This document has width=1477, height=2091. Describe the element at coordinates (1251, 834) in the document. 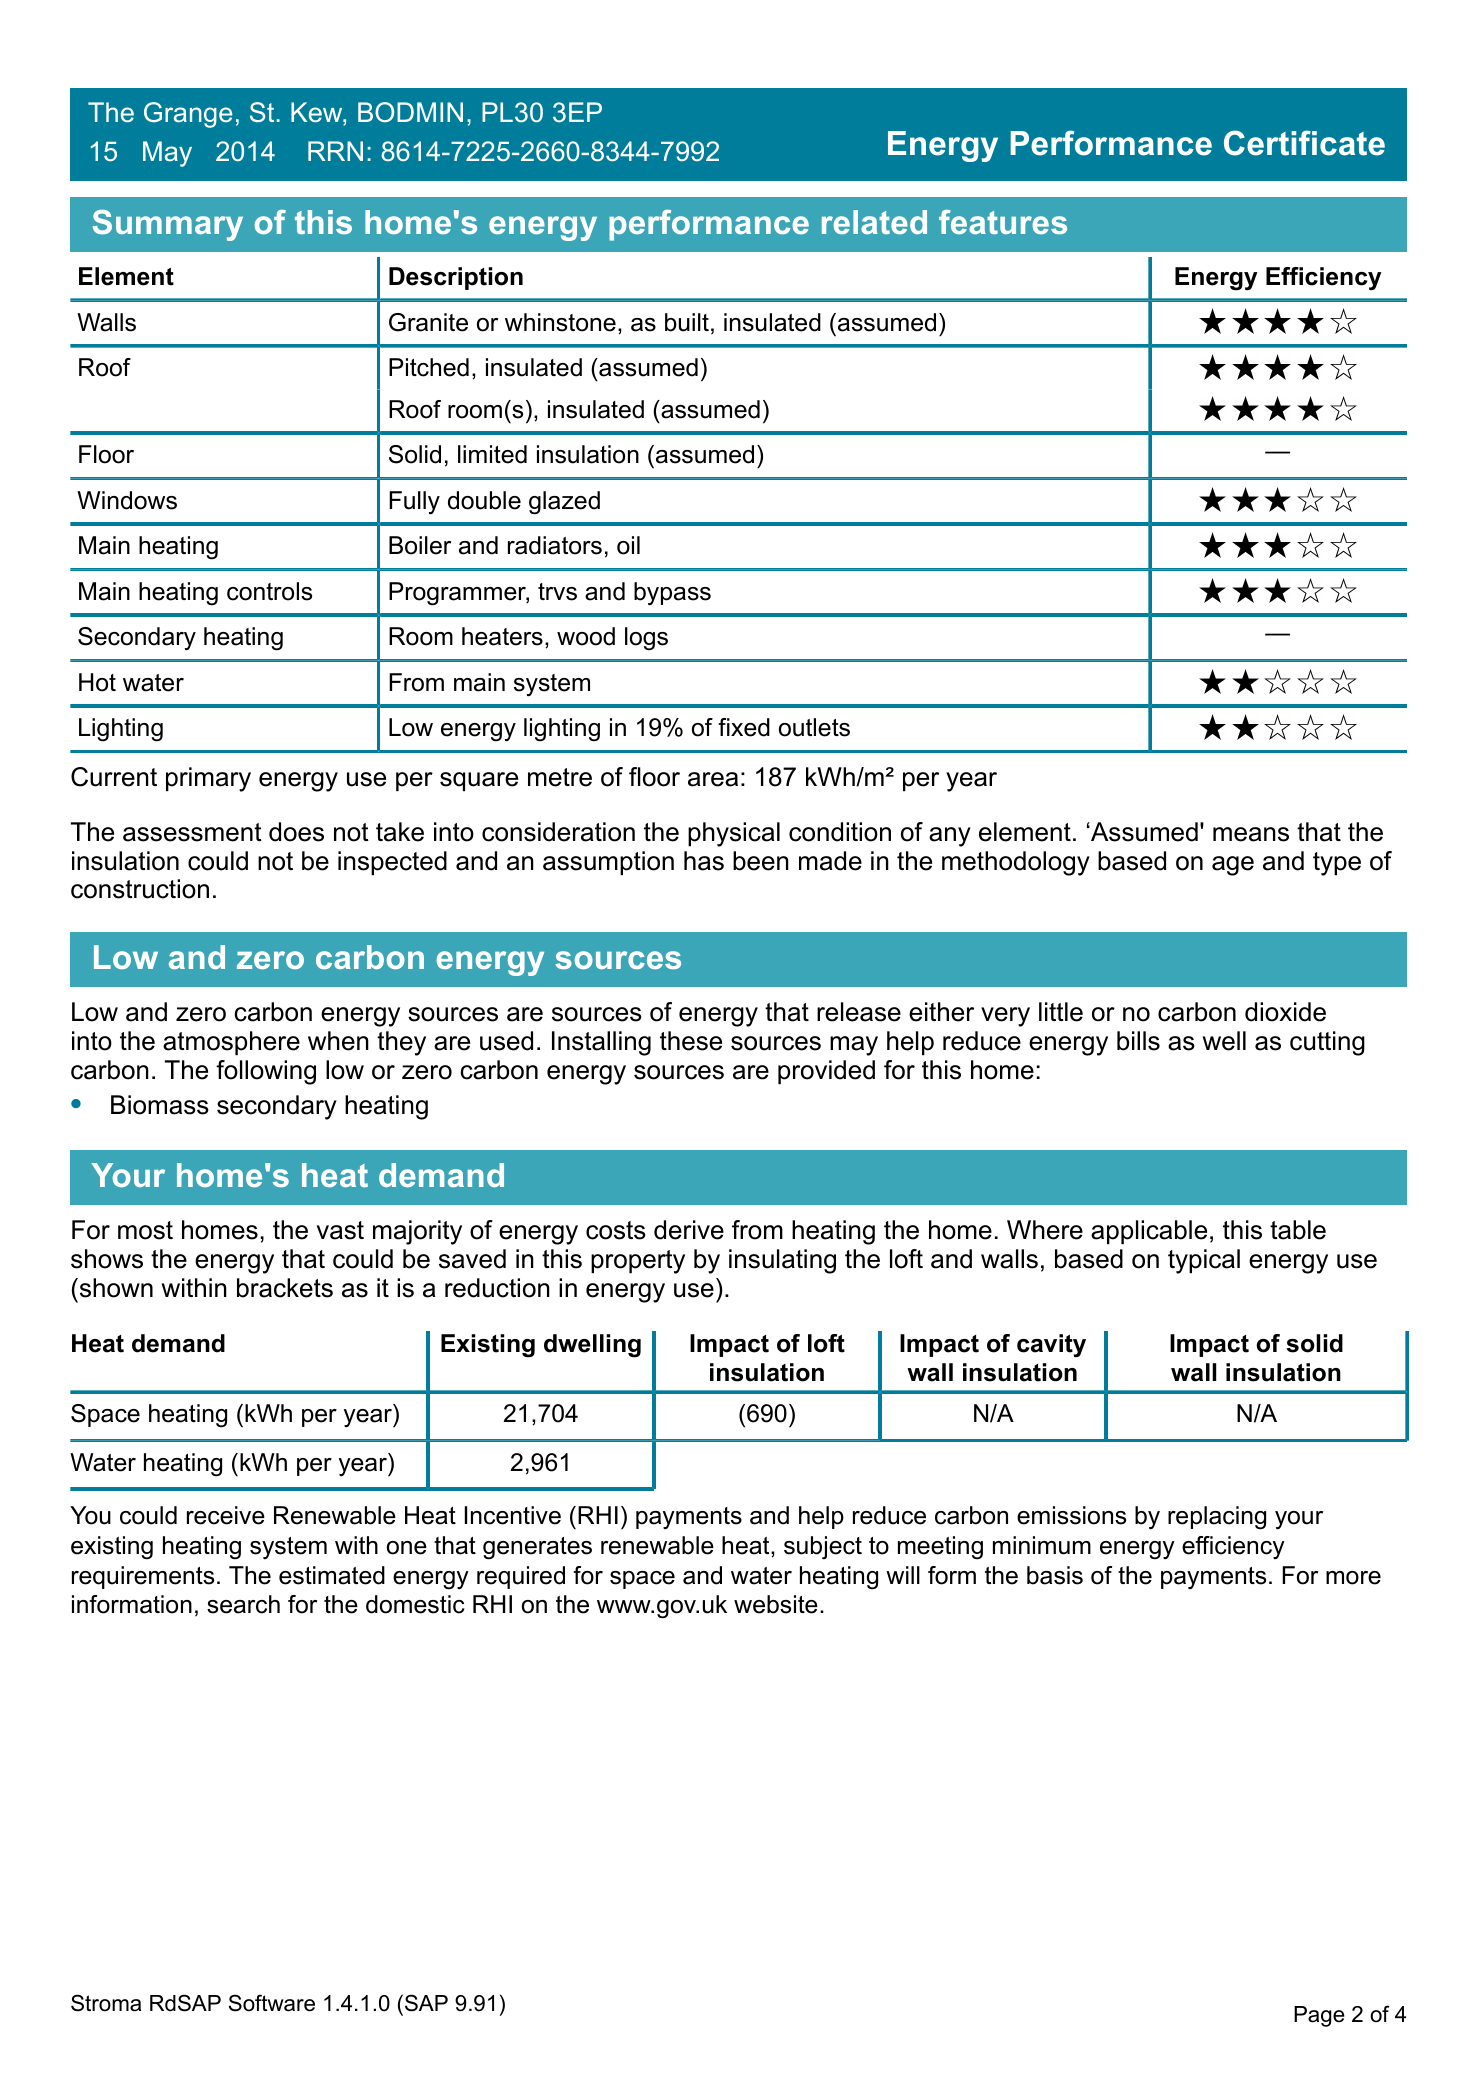

I see `means` at that location.
